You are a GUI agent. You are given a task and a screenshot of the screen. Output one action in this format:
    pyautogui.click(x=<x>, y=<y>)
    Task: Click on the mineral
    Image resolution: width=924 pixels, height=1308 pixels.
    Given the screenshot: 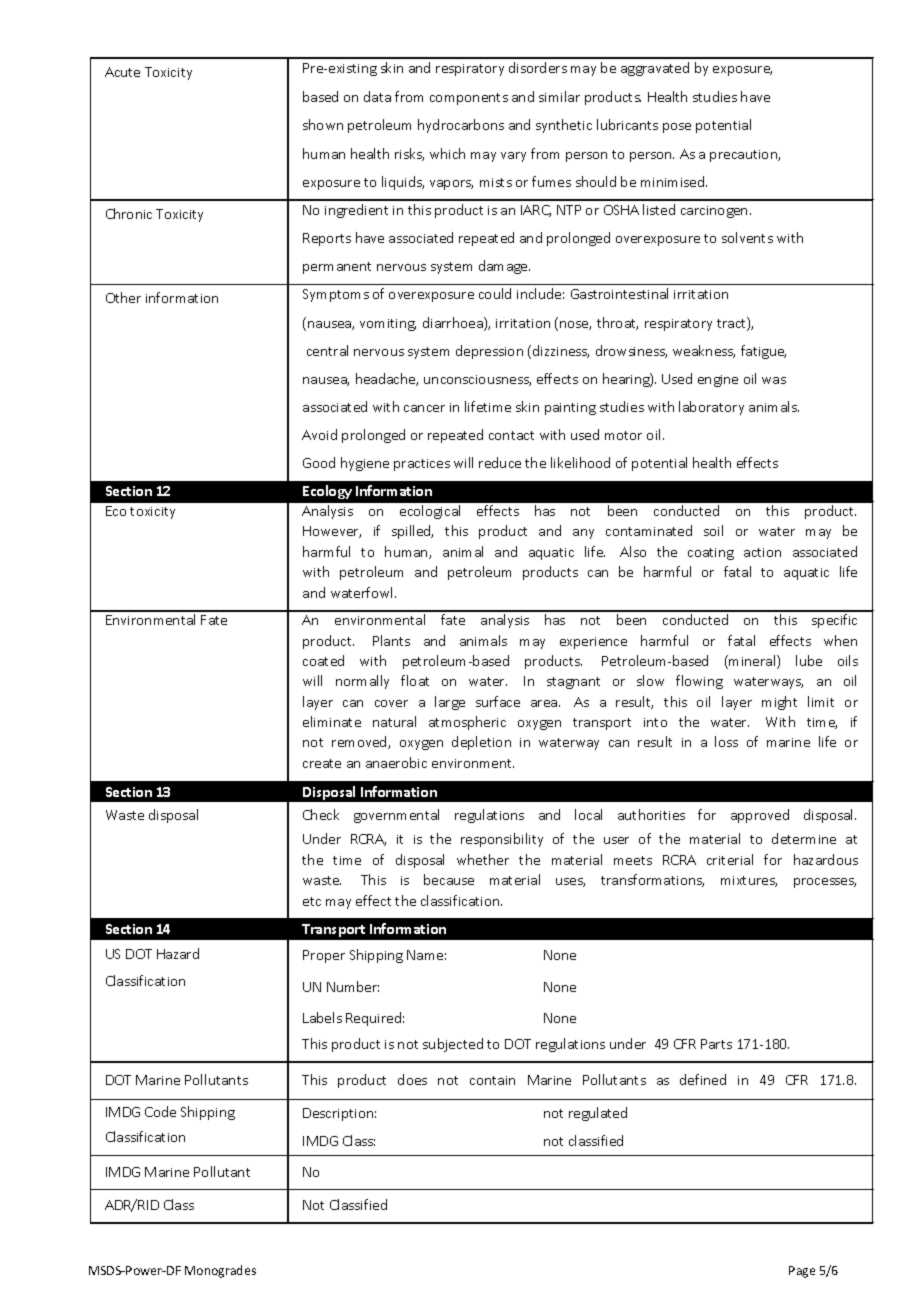 What is the action you would take?
    pyautogui.click(x=753, y=662)
